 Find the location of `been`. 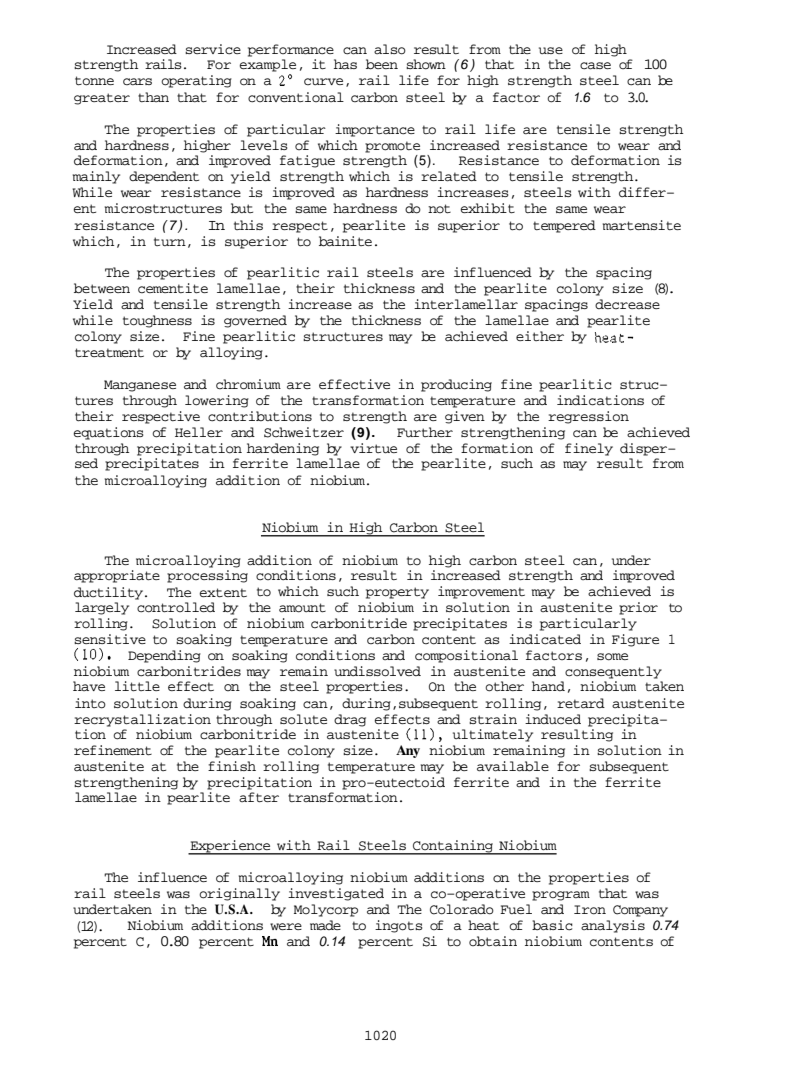

been is located at coordinates (382, 64).
